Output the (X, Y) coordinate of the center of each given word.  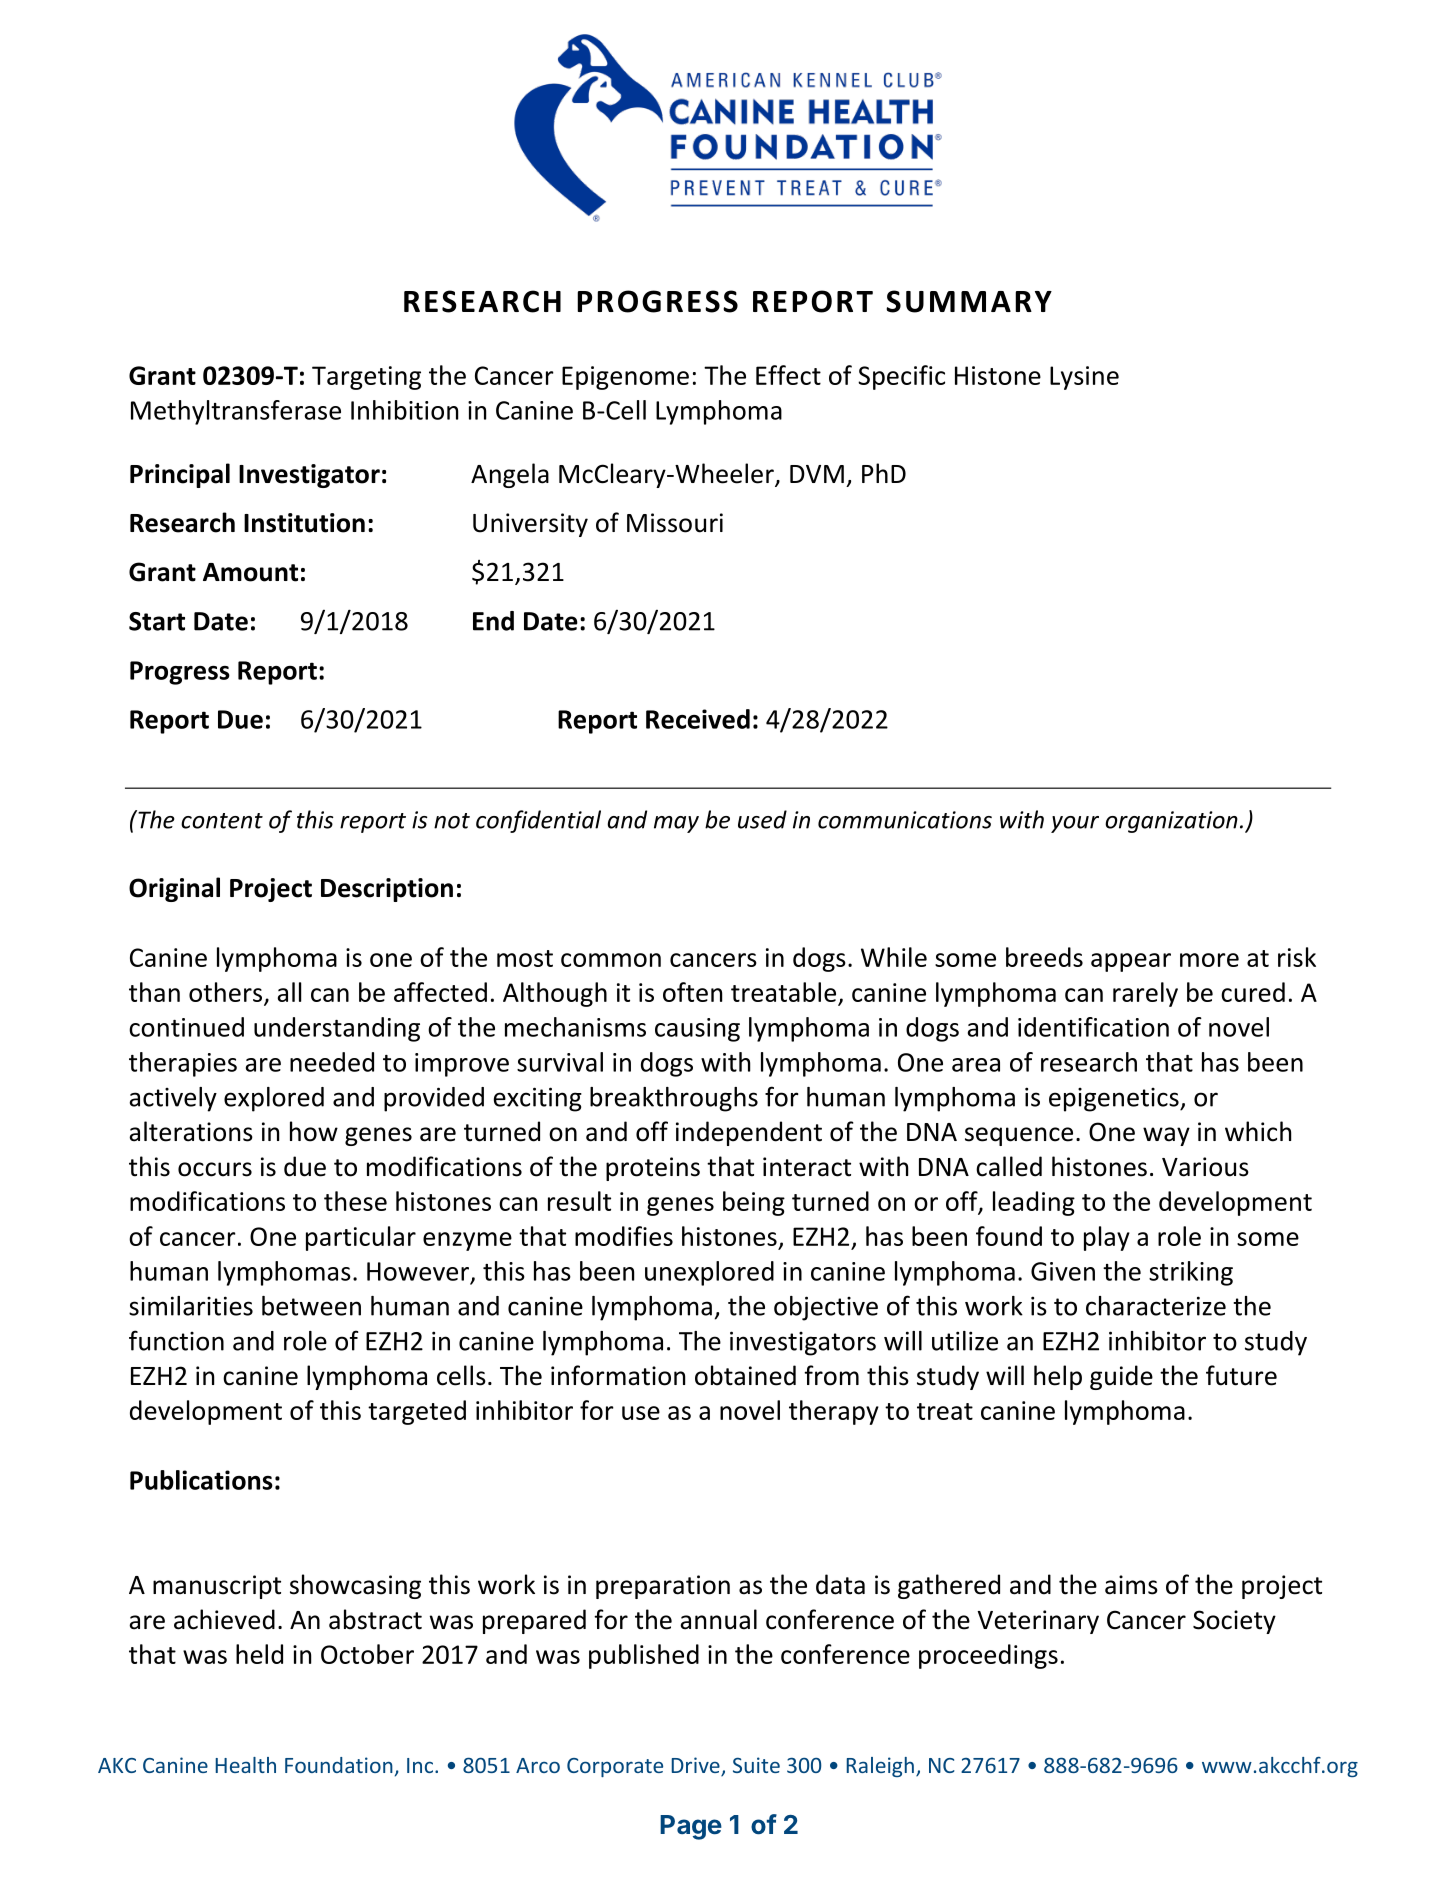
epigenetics (1115, 1100)
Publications (201, 1480)
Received (698, 719)
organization (1171, 822)
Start (157, 621)
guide (1121, 1377)
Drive (697, 1766)
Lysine (1084, 378)
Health (246, 1765)
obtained (745, 1375)
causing (697, 1030)
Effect (788, 375)
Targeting (366, 378)
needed (332, 1062)
